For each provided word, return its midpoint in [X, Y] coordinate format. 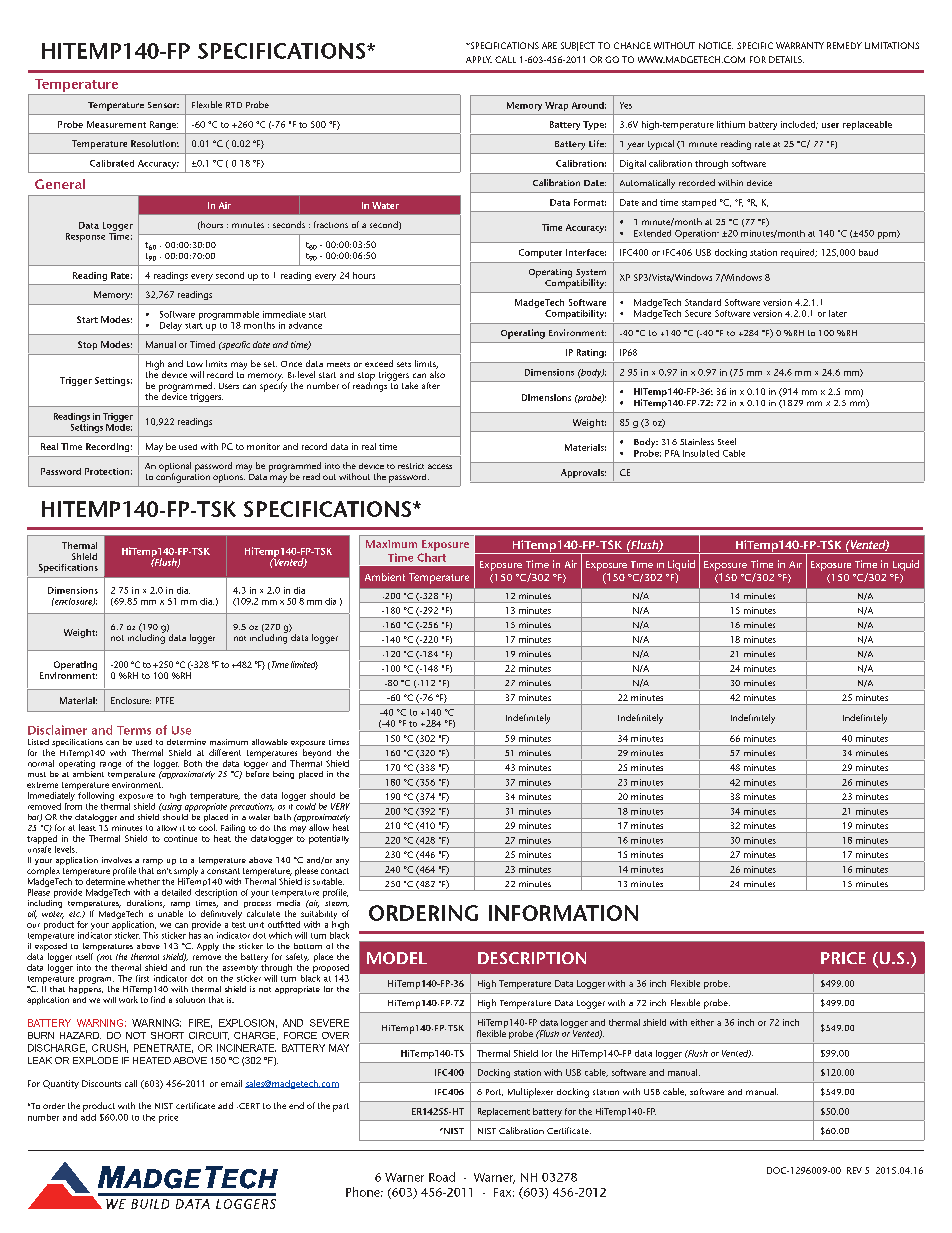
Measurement [116, 124]
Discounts [101, 1083]
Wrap [556, 106]
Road [442, 1177]
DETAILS [786, 59]
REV [854, 1170]
